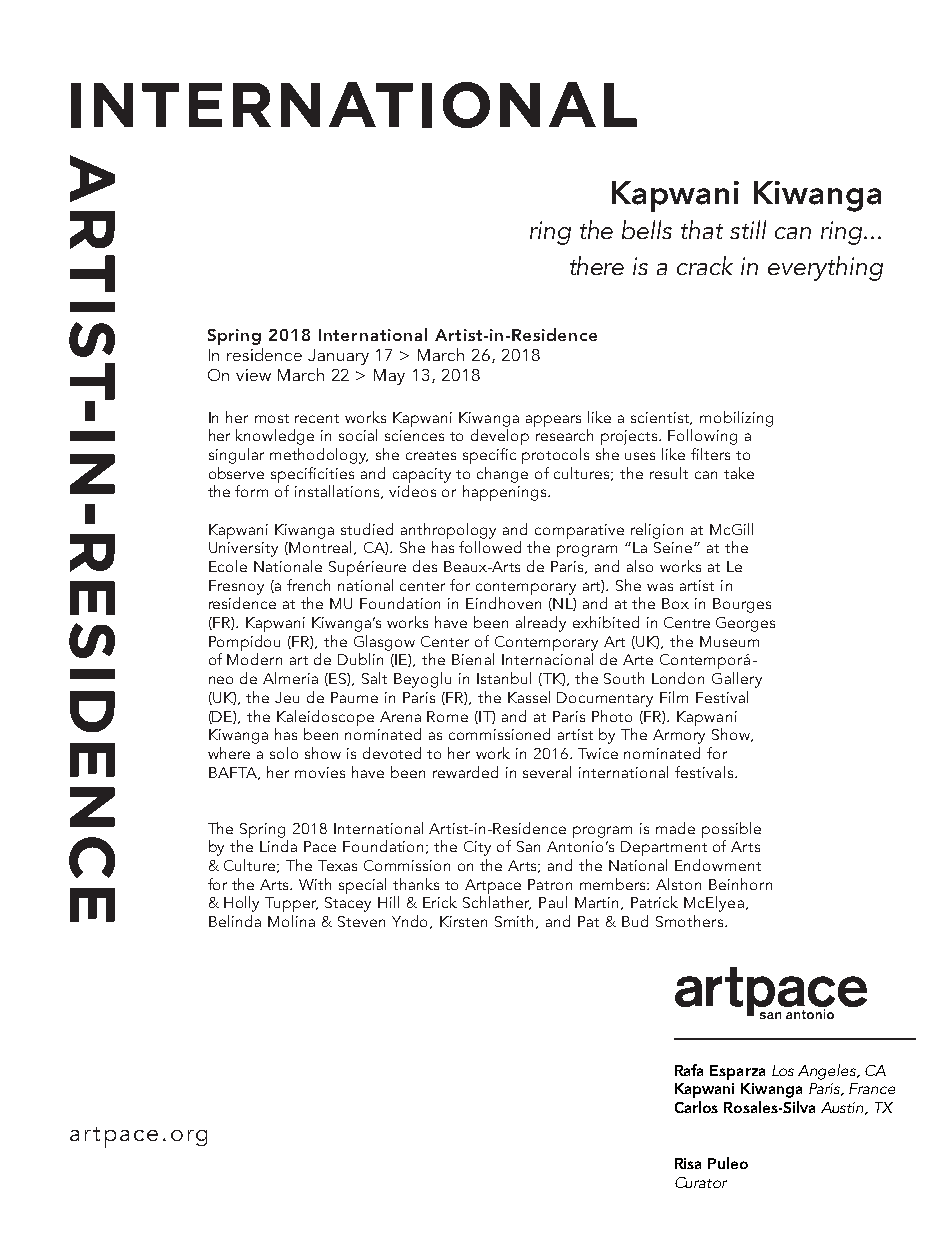 The height and width of the page is (1233, 952). Describe the element at coordinates (825, 268) in the page. I see `everything` at that location.
